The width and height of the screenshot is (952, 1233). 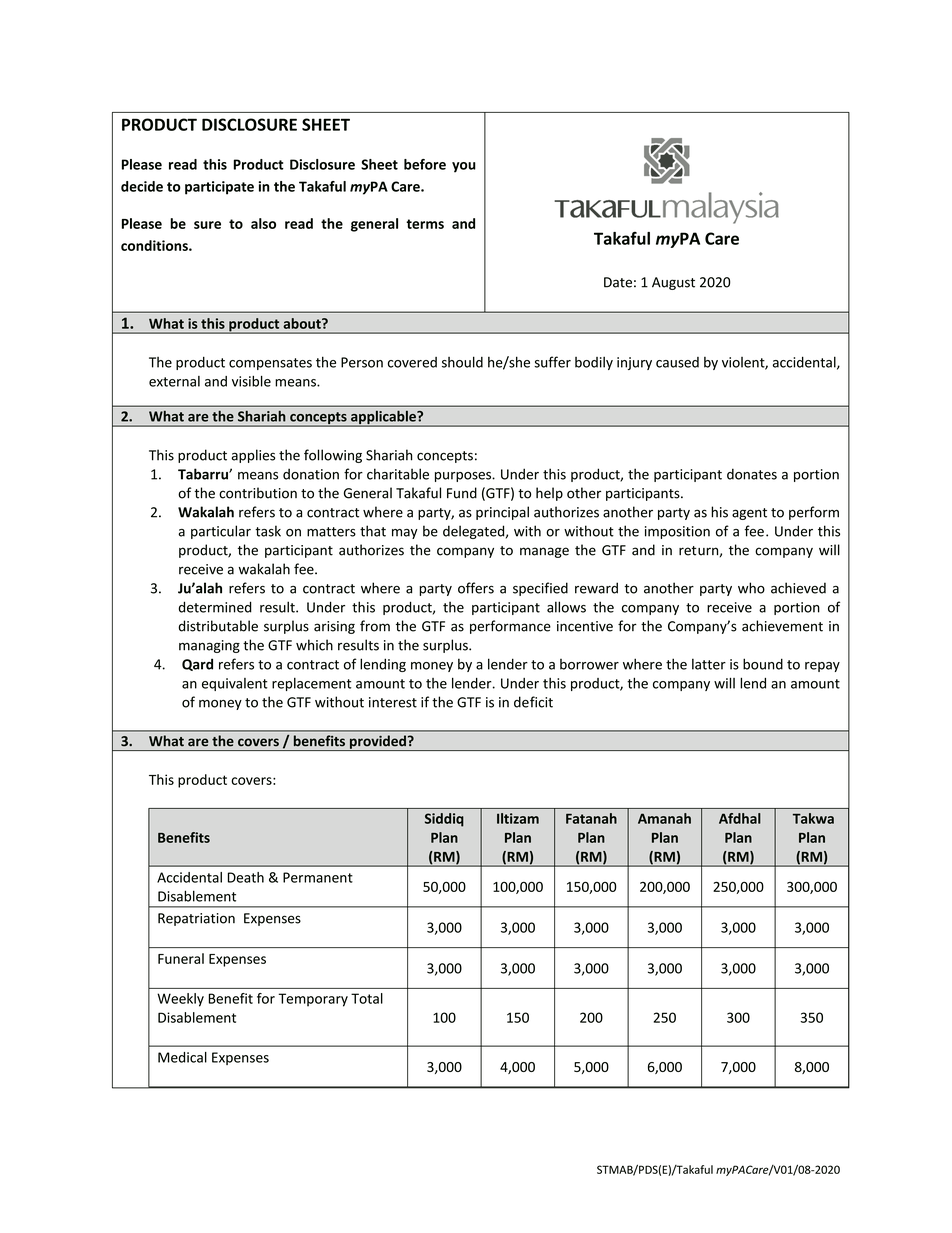 What do you see at coordinates (219, 188) in the screenshot?
I see `participate` at bounding box center [219, 188].
